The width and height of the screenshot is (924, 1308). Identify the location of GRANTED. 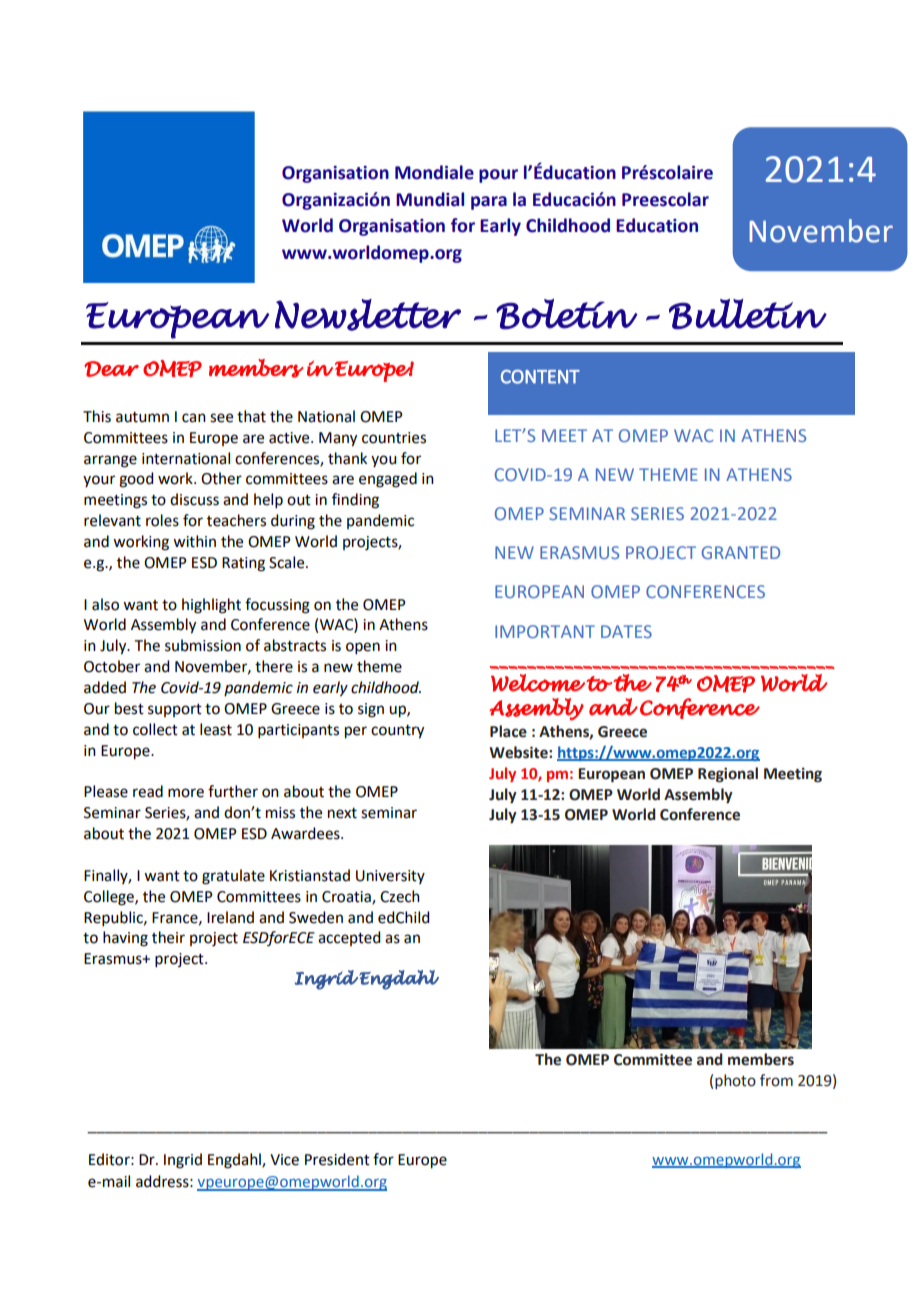
(741, 552).
